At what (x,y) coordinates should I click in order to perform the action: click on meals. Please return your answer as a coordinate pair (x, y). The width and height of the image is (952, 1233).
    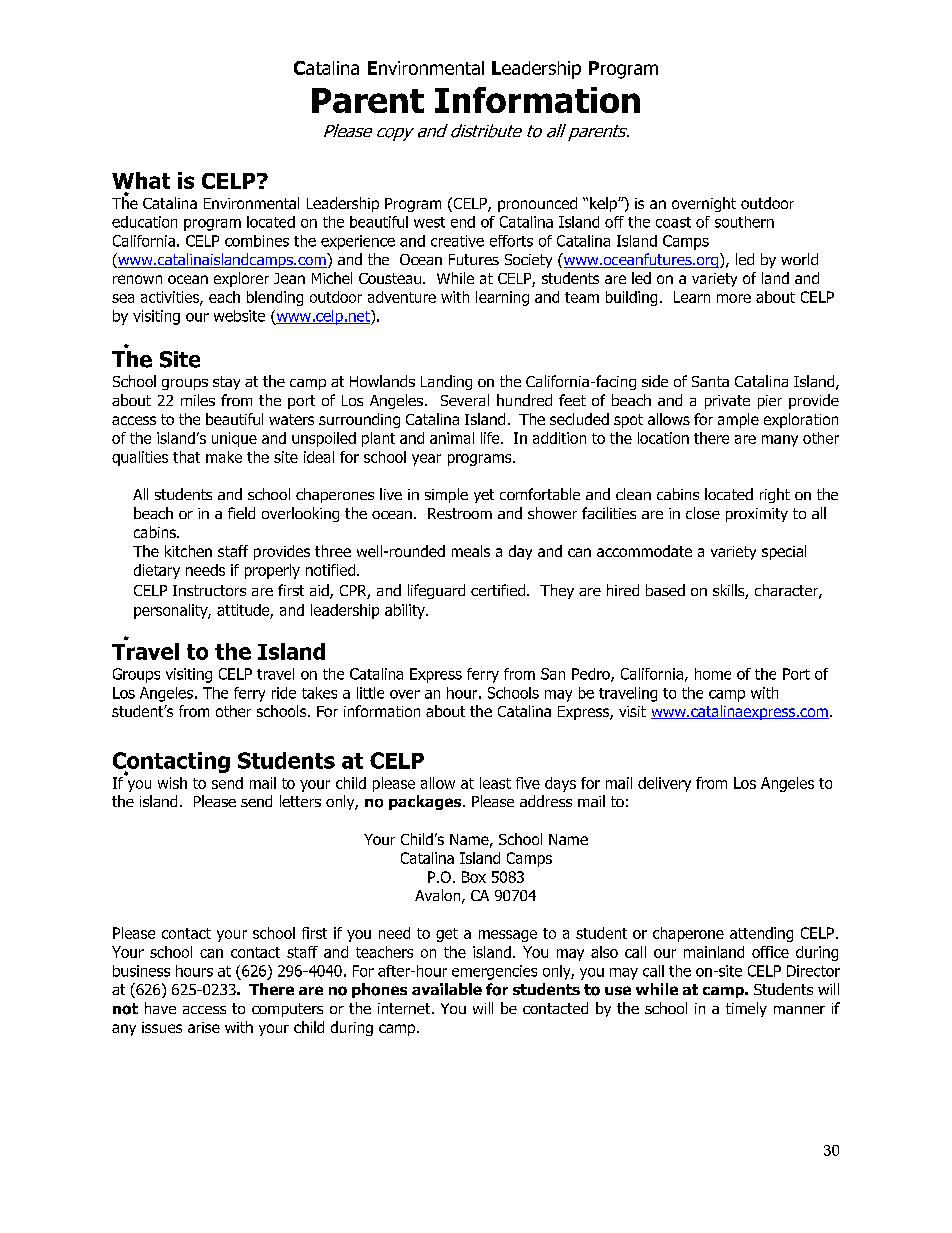
    Looking at the image, I should click on (471, 551).
